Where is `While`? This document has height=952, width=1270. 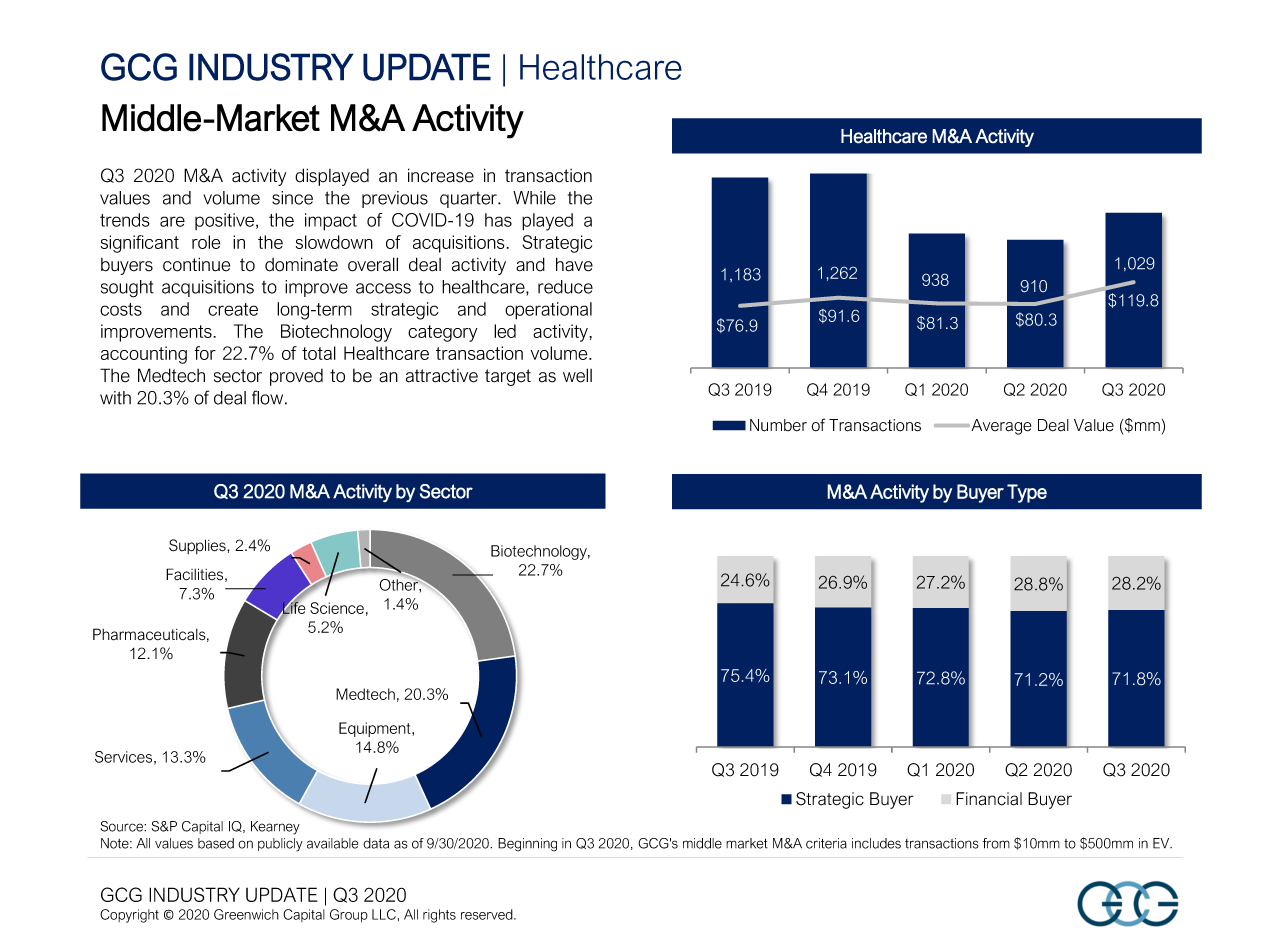 While is located at coordinates (534, 198).
